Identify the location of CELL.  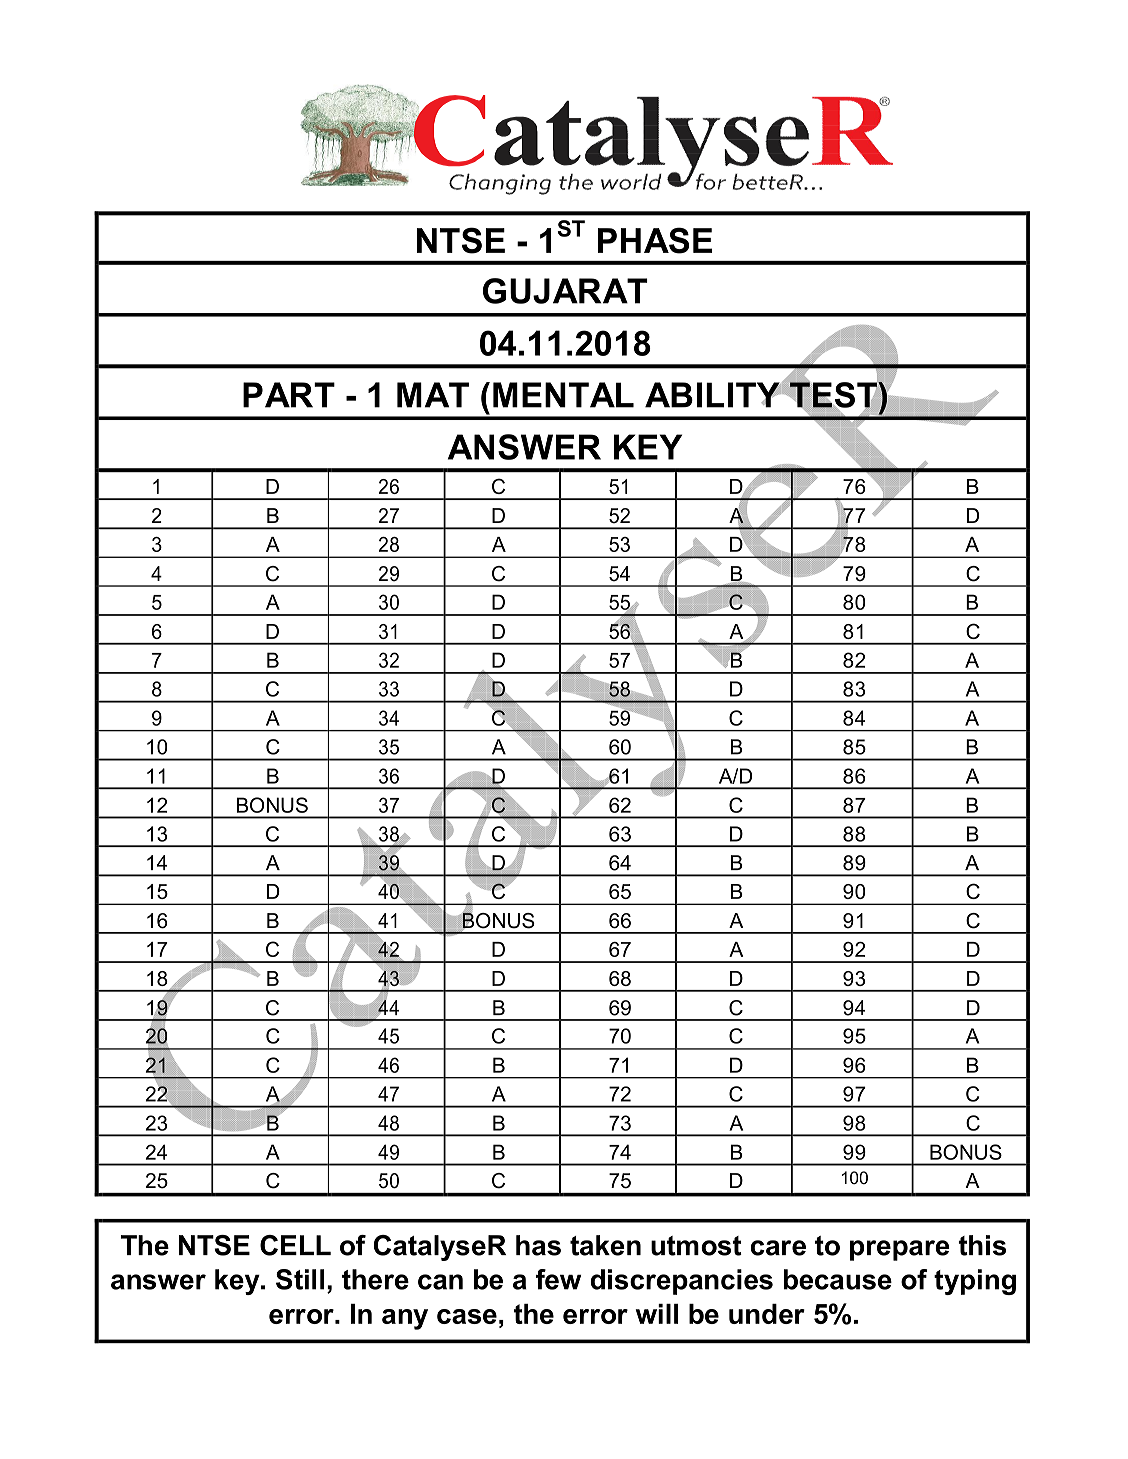
(295, 1245).
